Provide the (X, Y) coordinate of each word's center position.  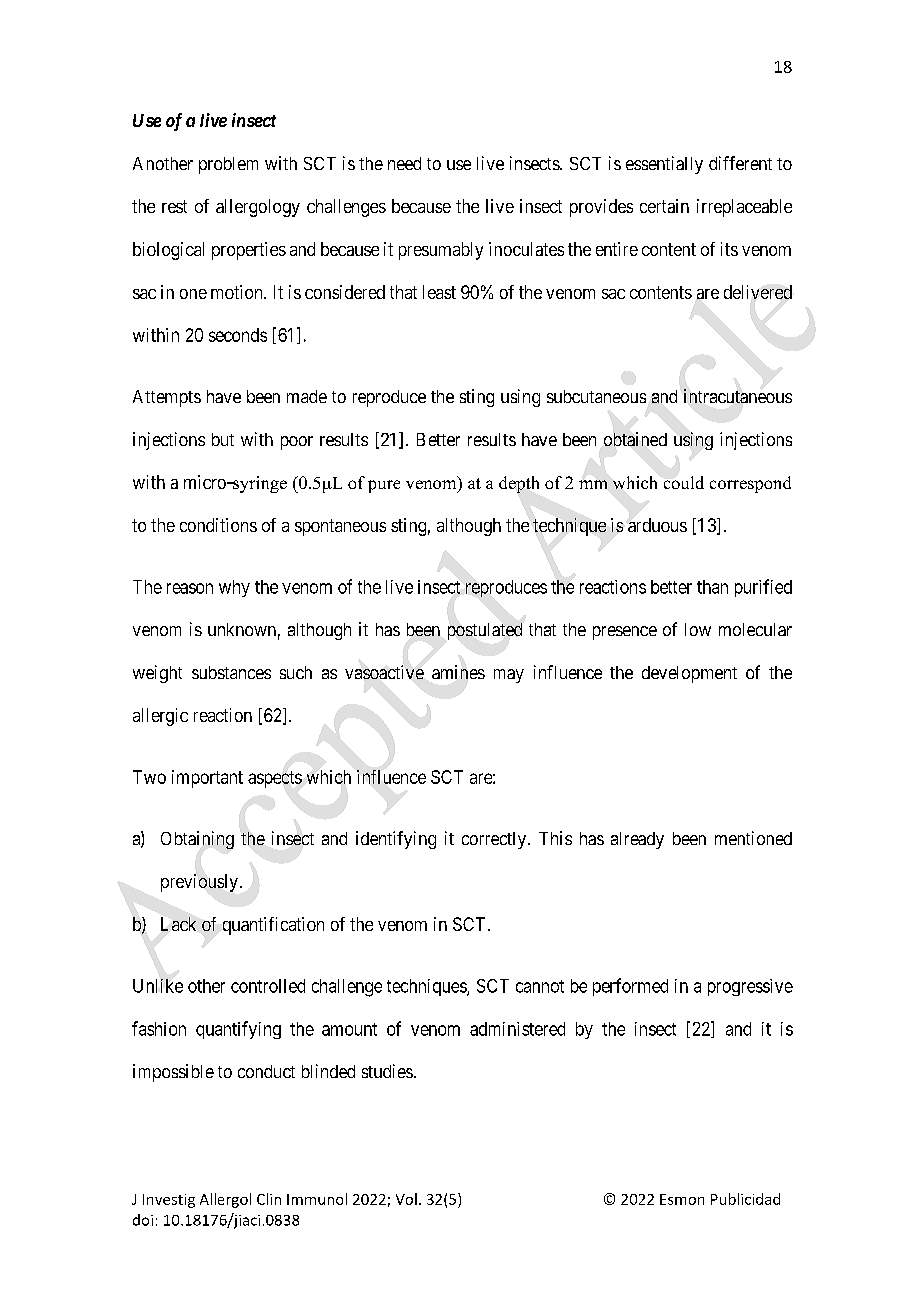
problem (228, 165)
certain (664, 206)
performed (630, 987)
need (404, 163)
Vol (406, 1199)
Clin (269, 1199)
